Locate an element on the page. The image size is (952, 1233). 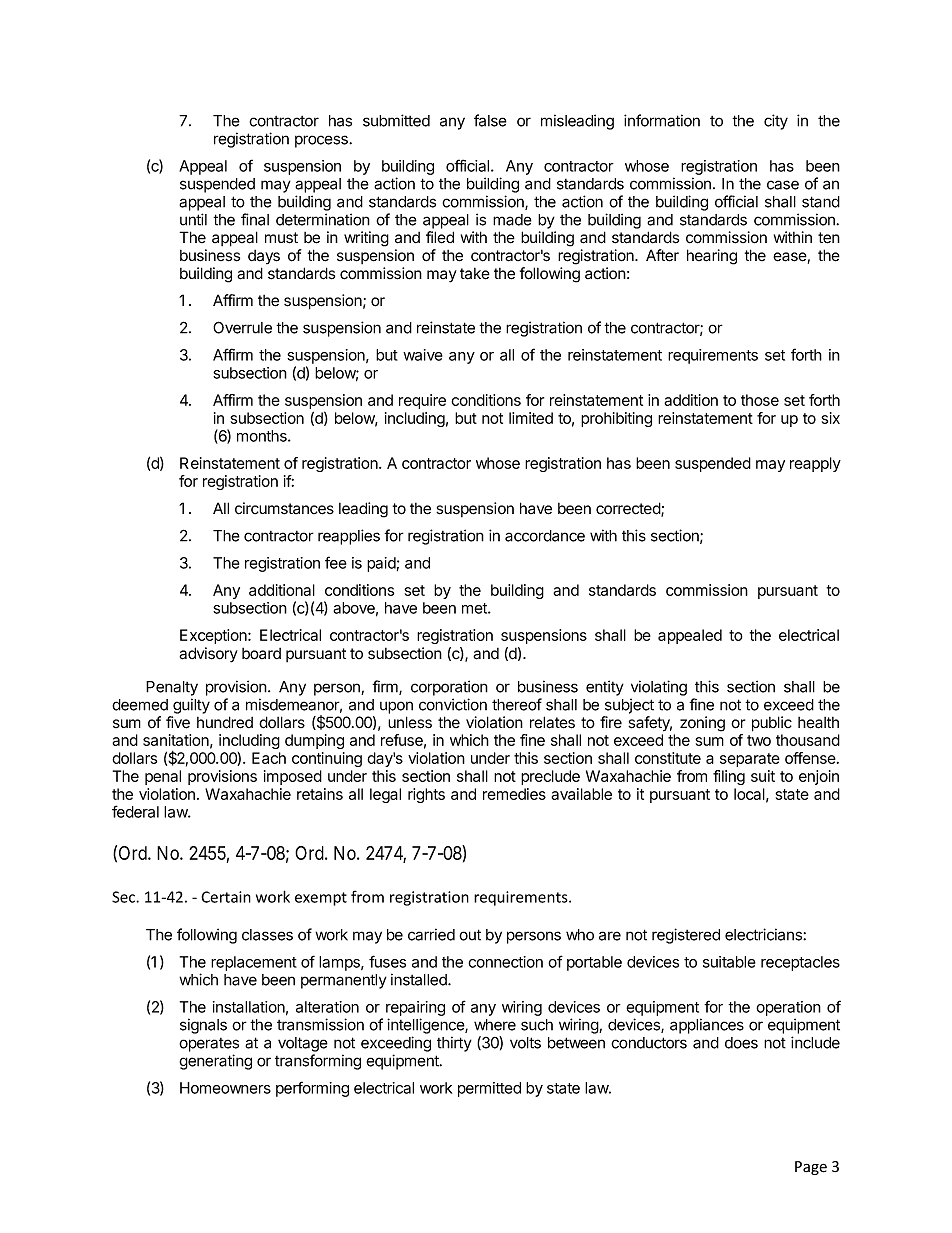
limited is located at coordinates (531, 418).
